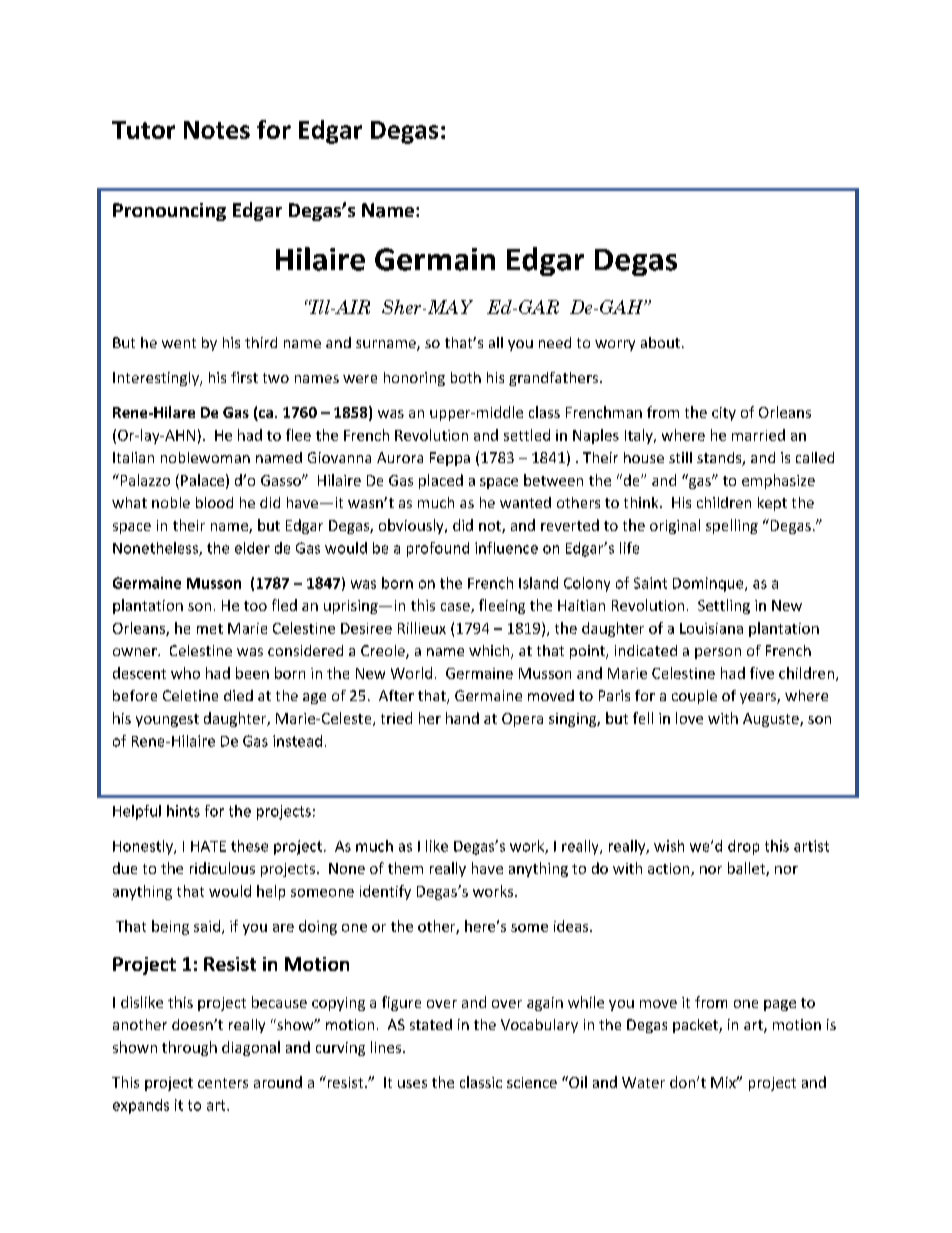 This screenshot has height=1233, width=952. Describe the element at coordinates (724, 606) in the screenshot. I see `Settling` at that location.
